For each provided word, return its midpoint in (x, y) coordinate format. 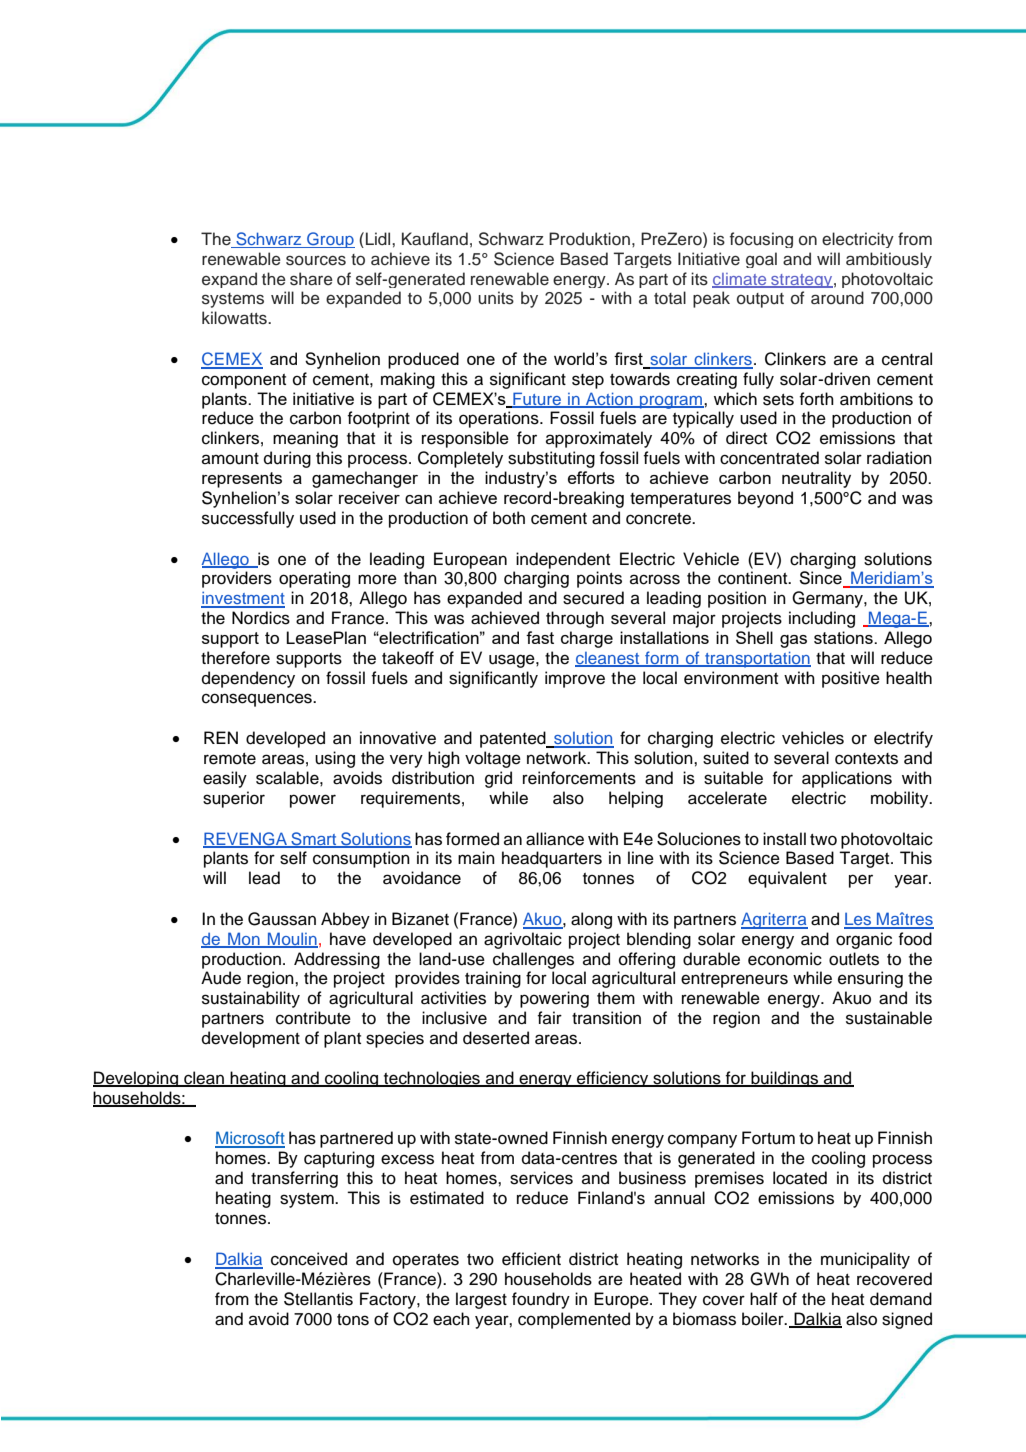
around (837, 298)
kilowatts (235, 318)
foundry (541, 1300)
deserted (496, 1038)
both (509, 518)
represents (242, 480)
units (496, 298)
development (251, 1039)
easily (225, 779)
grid (498, 779)
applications (847, 779)
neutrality (816, 479)
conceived (309, 1259)
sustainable (889, 1018)
